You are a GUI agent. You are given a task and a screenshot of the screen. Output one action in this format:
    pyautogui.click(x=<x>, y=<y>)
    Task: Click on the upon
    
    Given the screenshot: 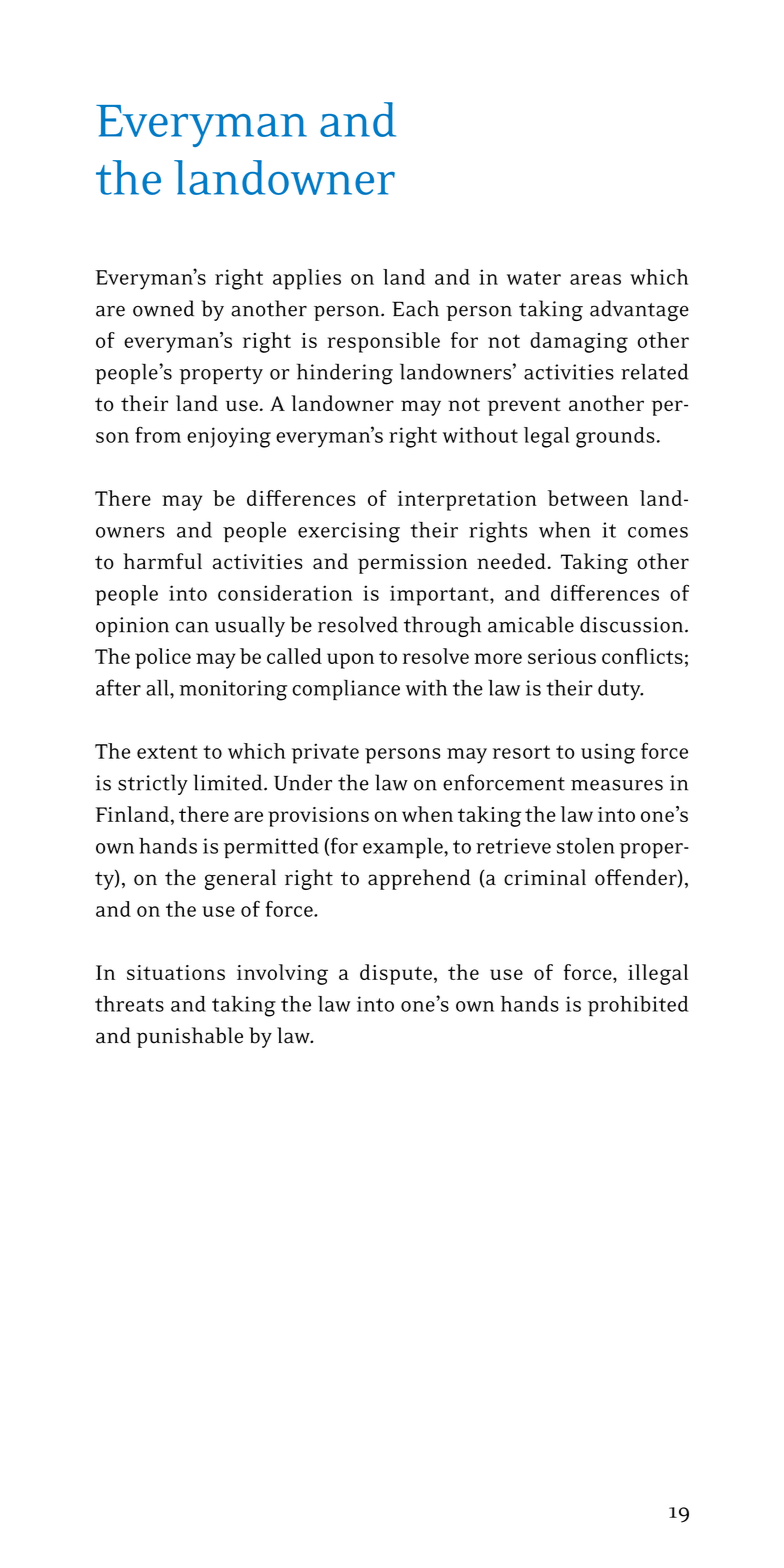 What is the action you would take?
    pyautogui.click(x=350, y=661)
